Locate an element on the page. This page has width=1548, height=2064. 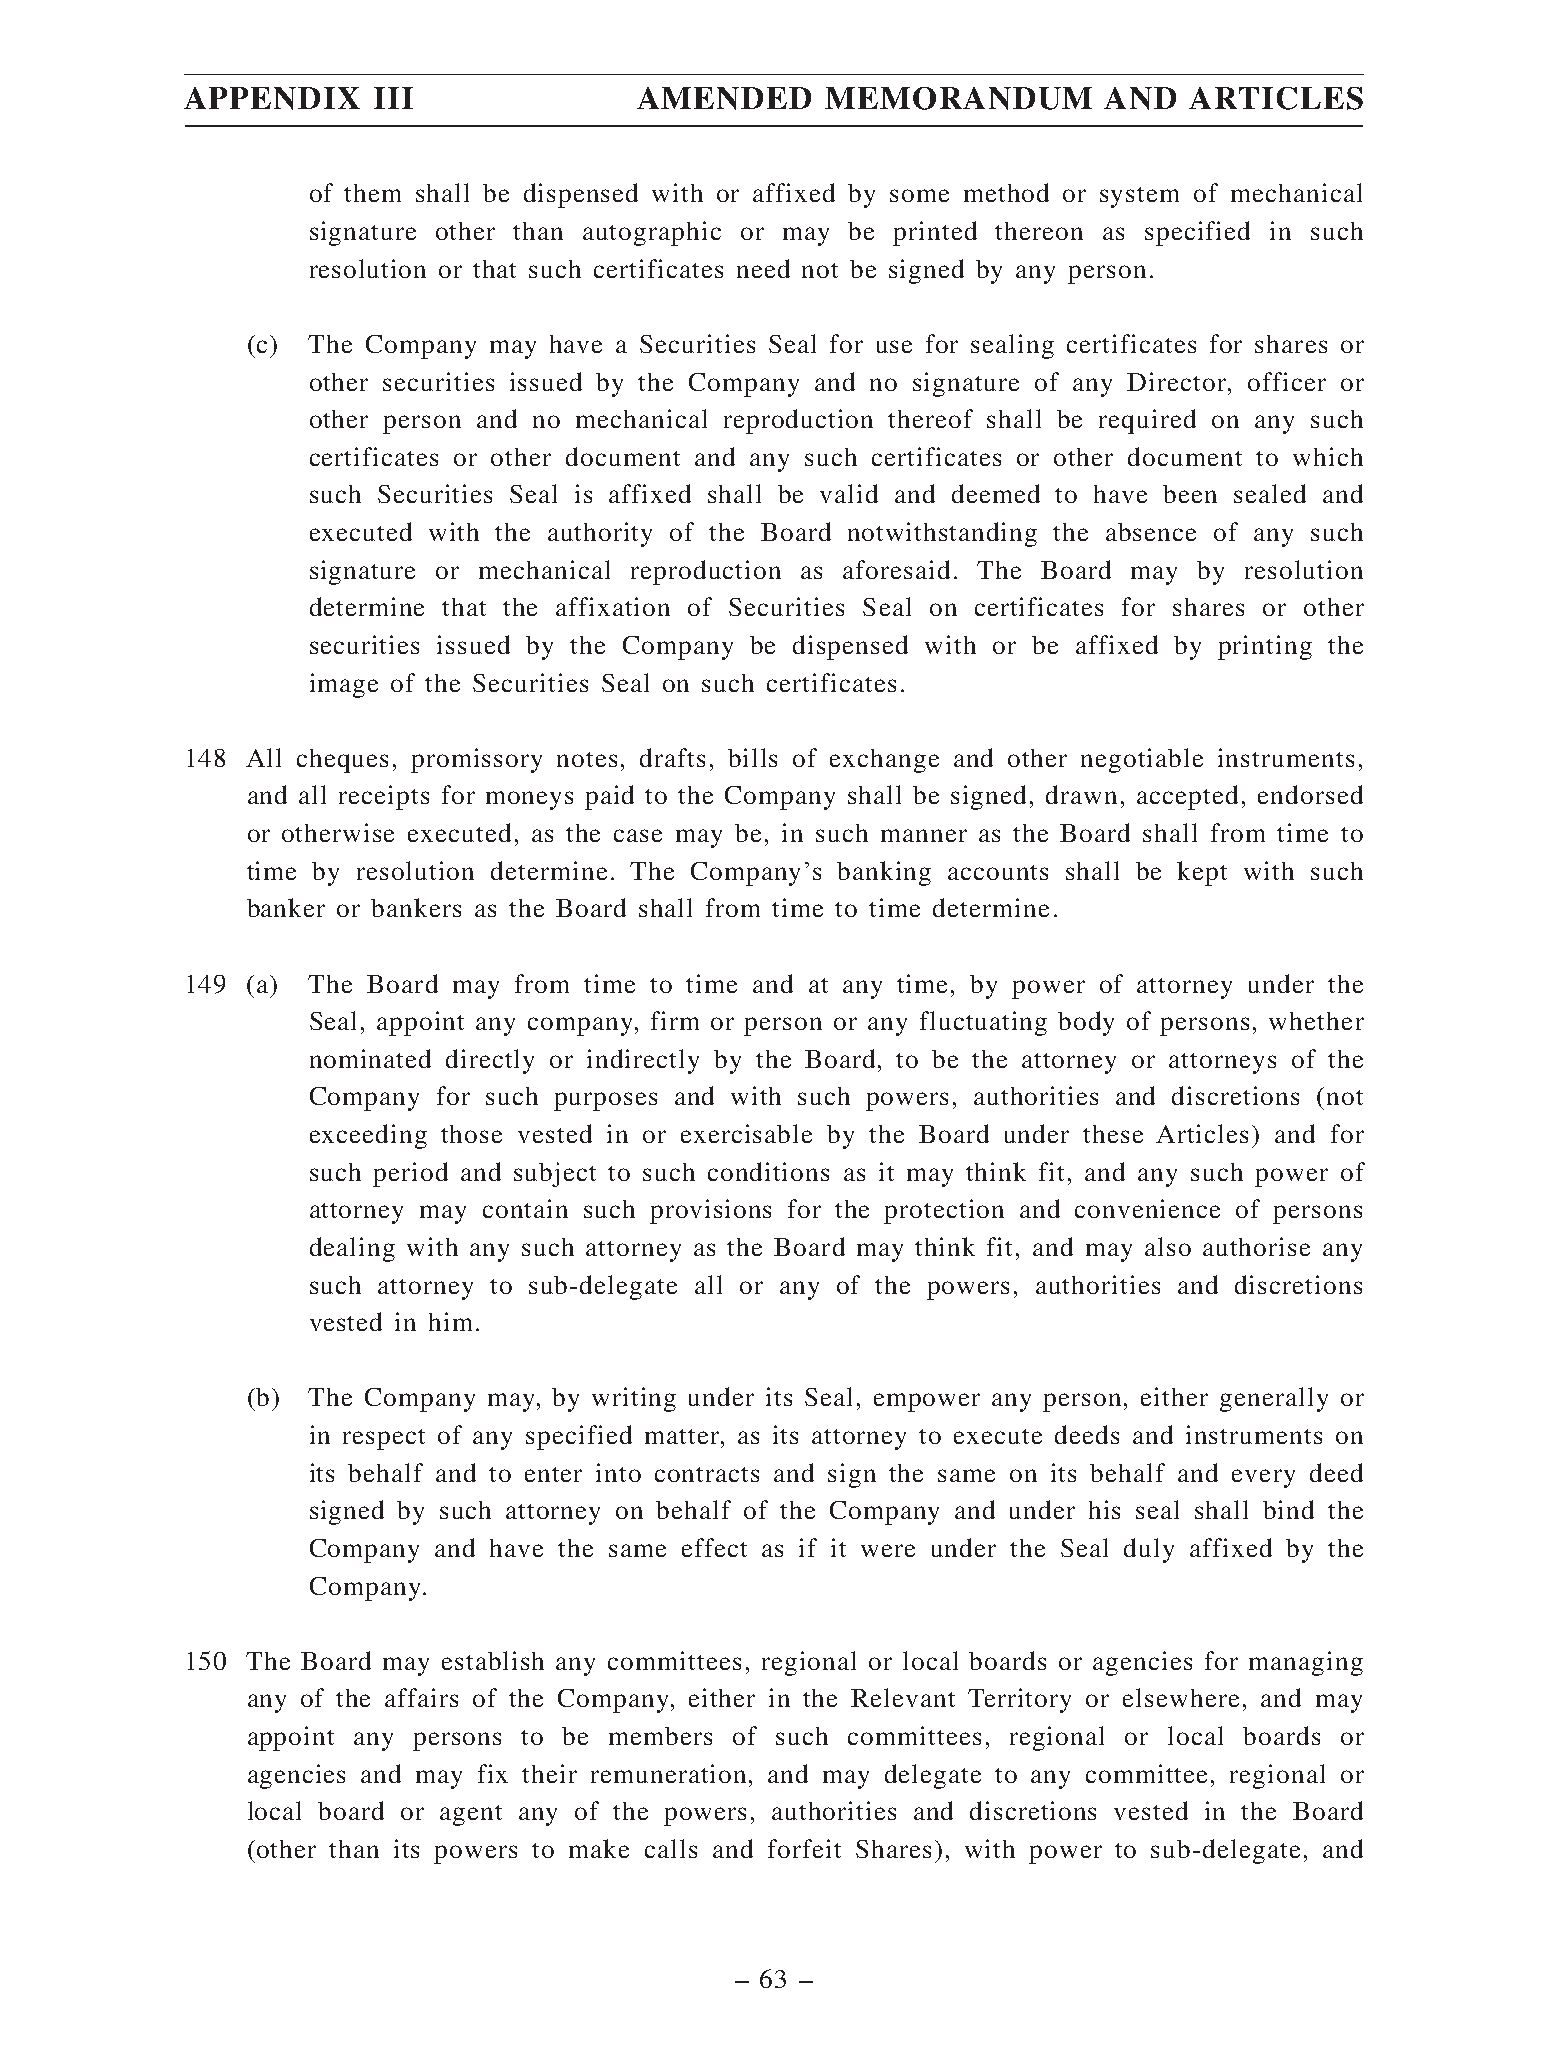
printing is located at coordinates (1265, 647).
